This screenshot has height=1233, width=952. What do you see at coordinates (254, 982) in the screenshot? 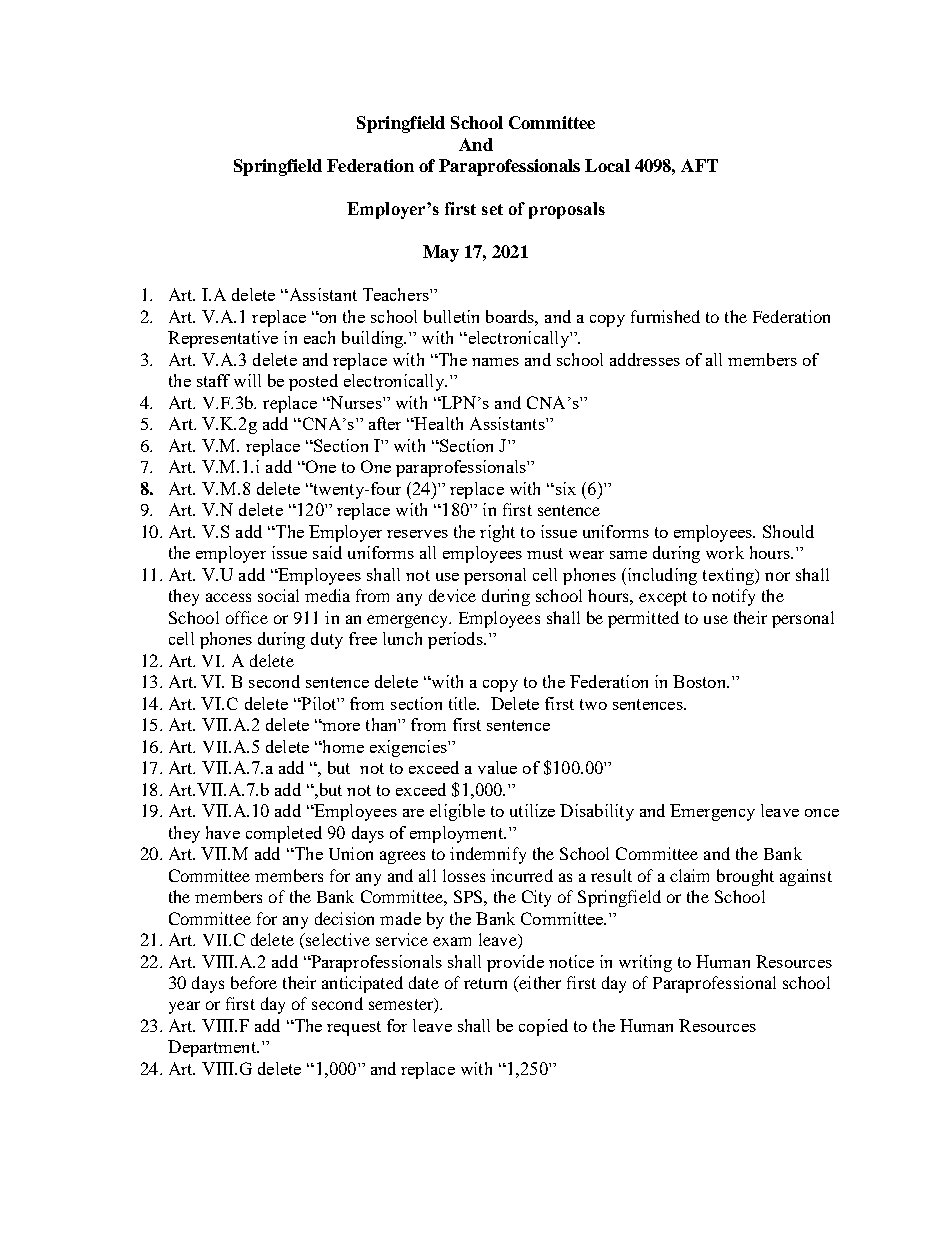
I see `before` at bounding box center [254, 982].
